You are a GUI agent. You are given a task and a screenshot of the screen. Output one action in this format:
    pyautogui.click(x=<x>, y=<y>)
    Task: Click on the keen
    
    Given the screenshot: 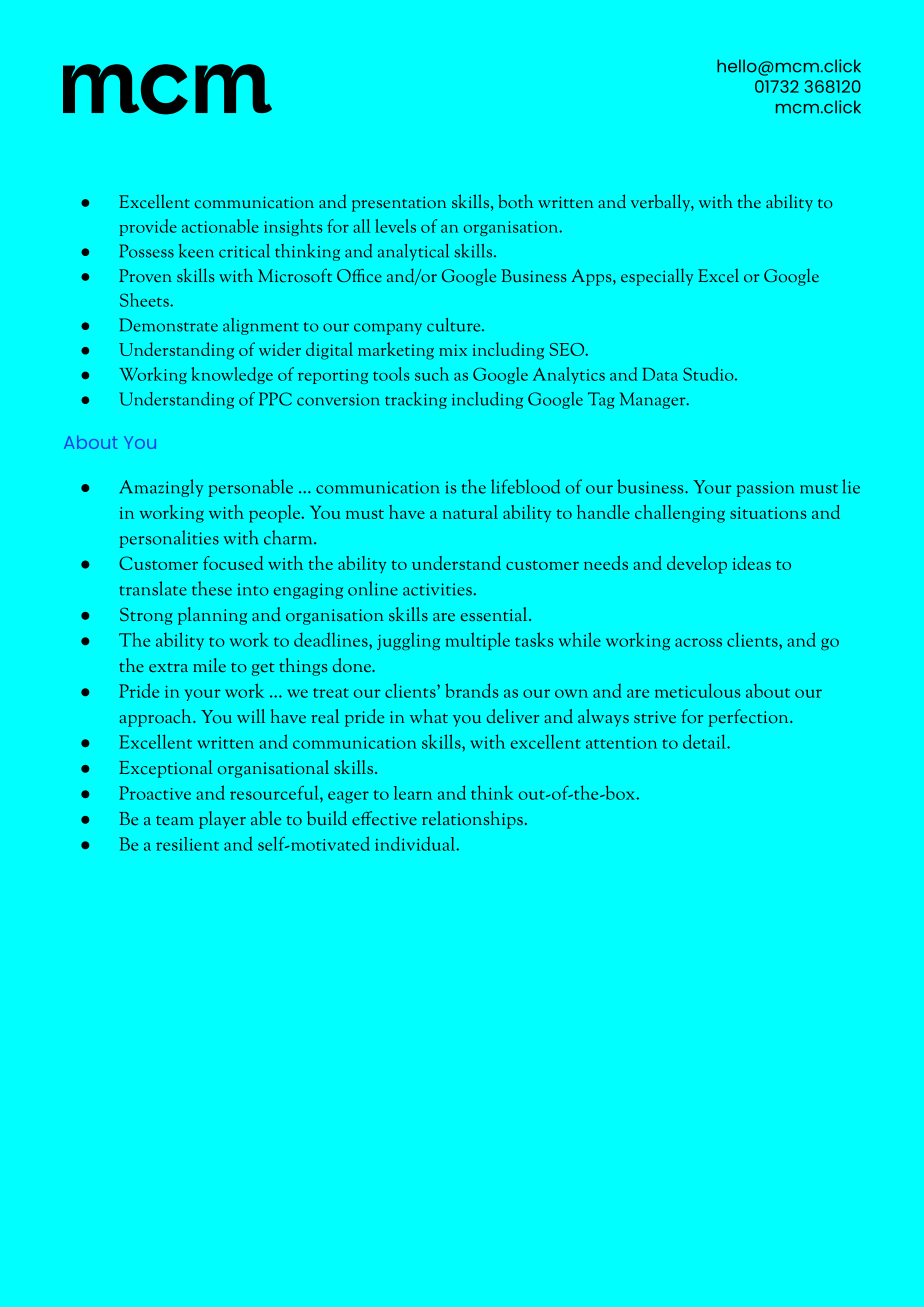 What is the action you would take?
    pyautogui.click(x=196, y=251)
